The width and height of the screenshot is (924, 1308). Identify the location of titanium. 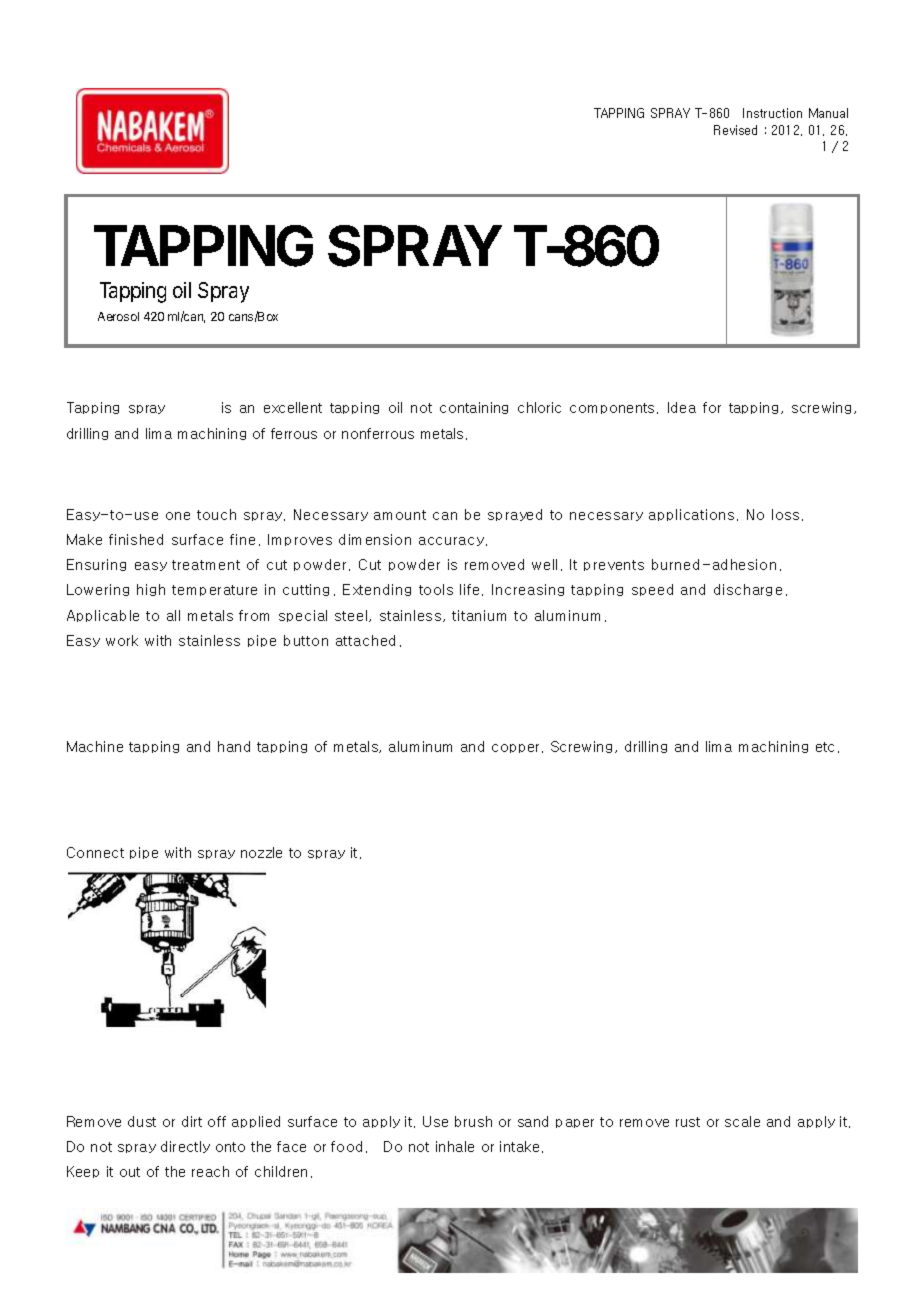
(479, 615).
